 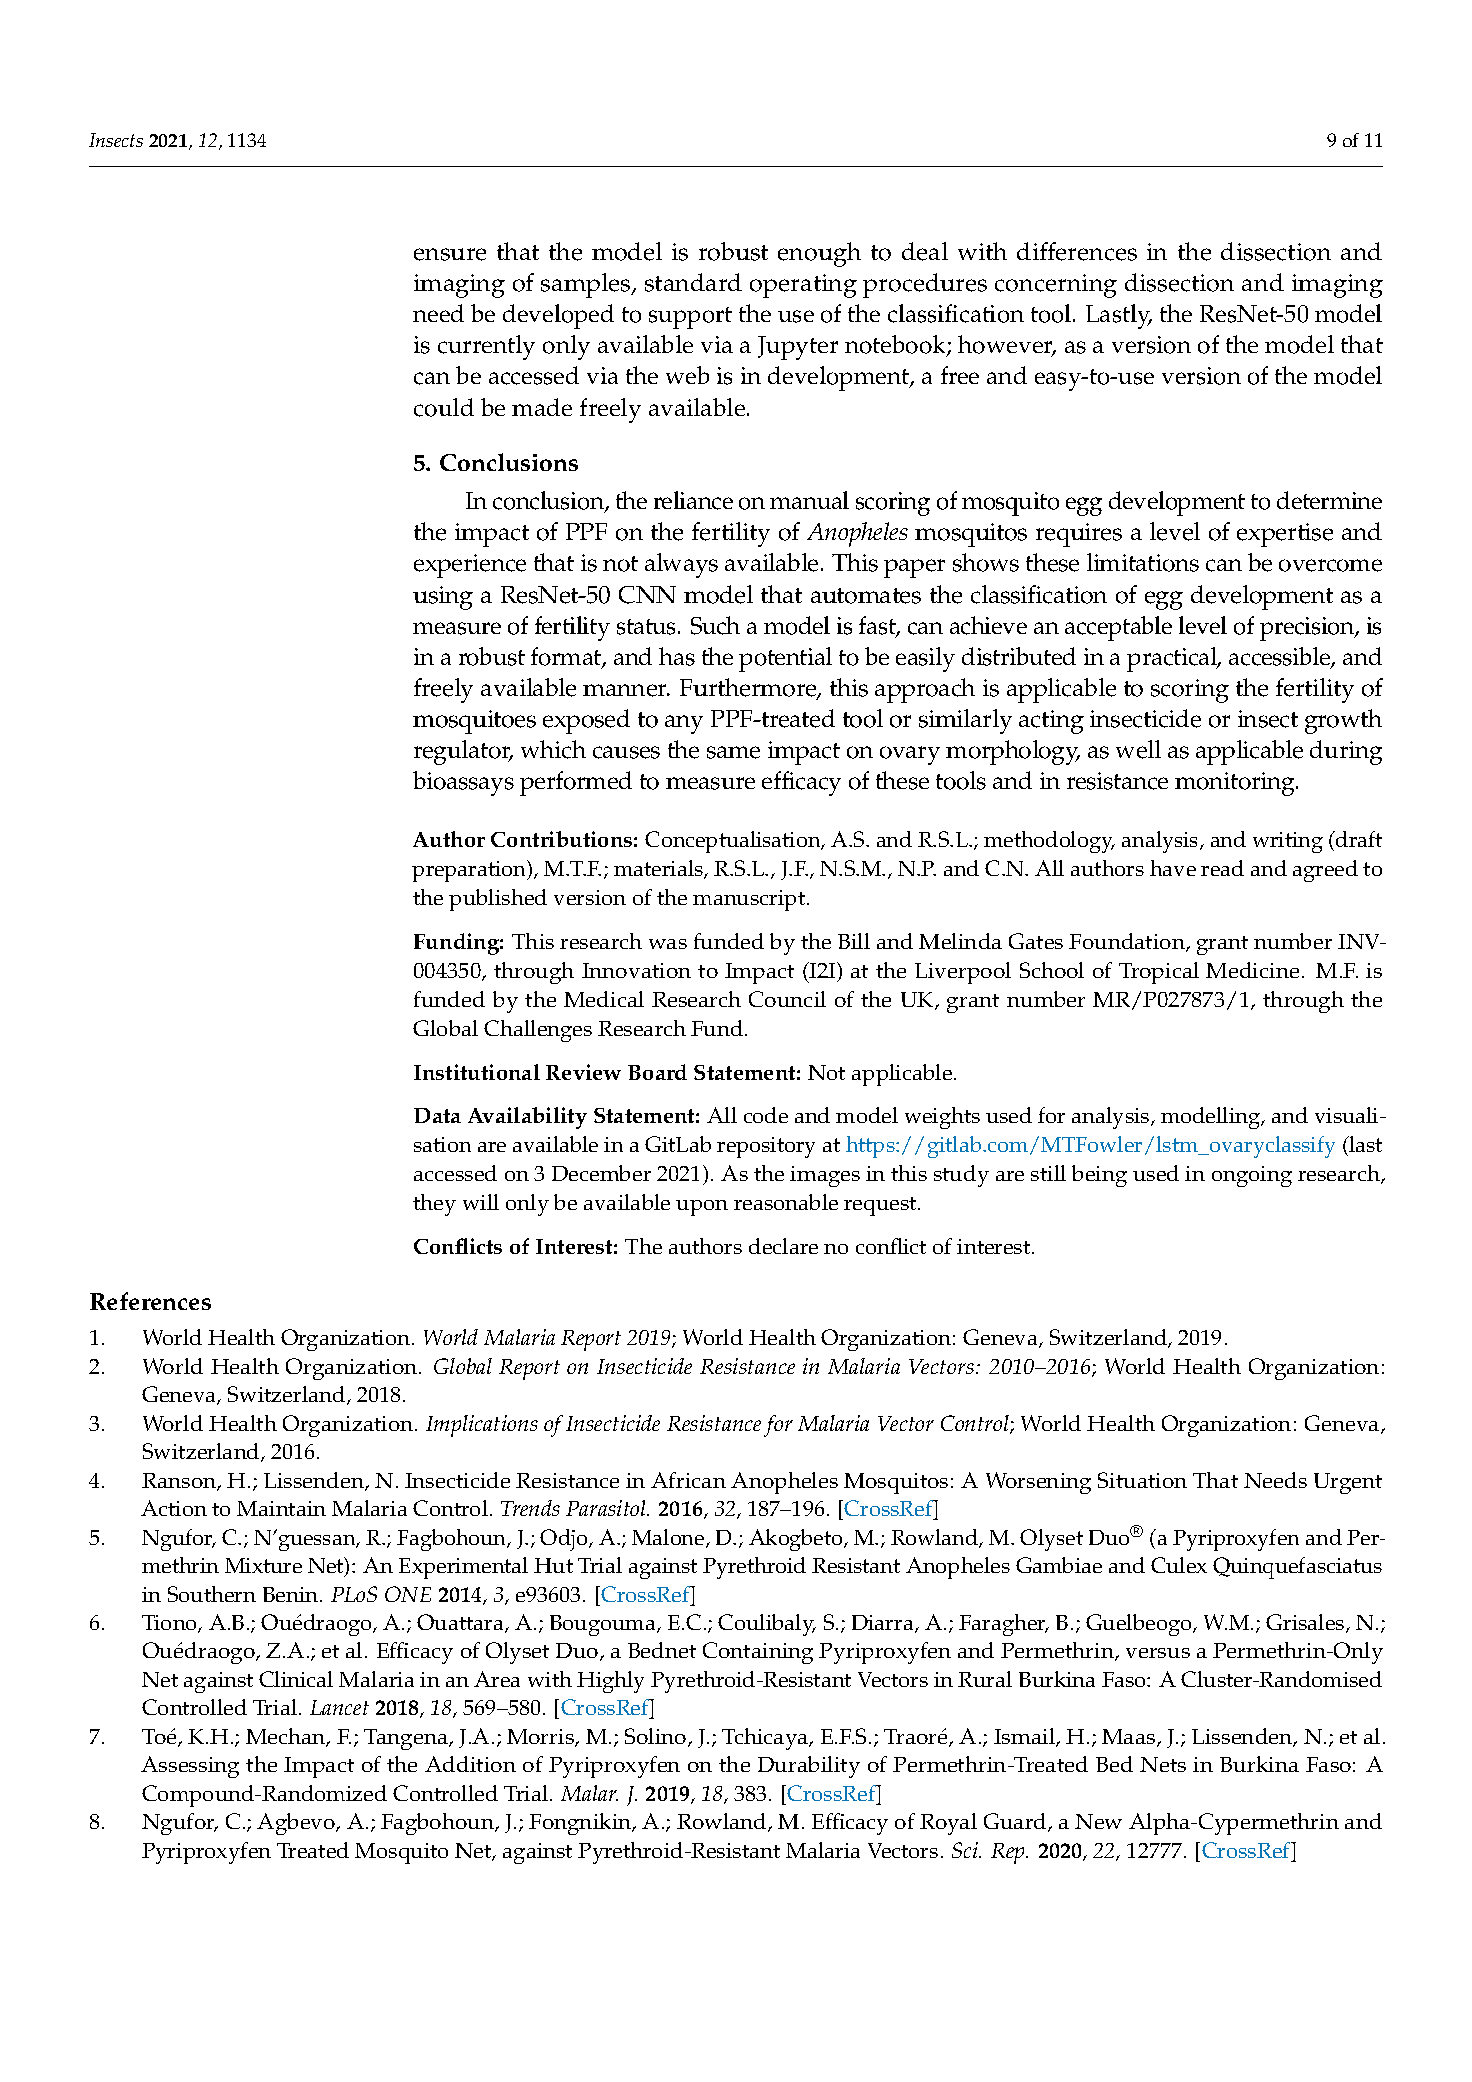 I want to click on differences, so click(x=1077, y=251).
